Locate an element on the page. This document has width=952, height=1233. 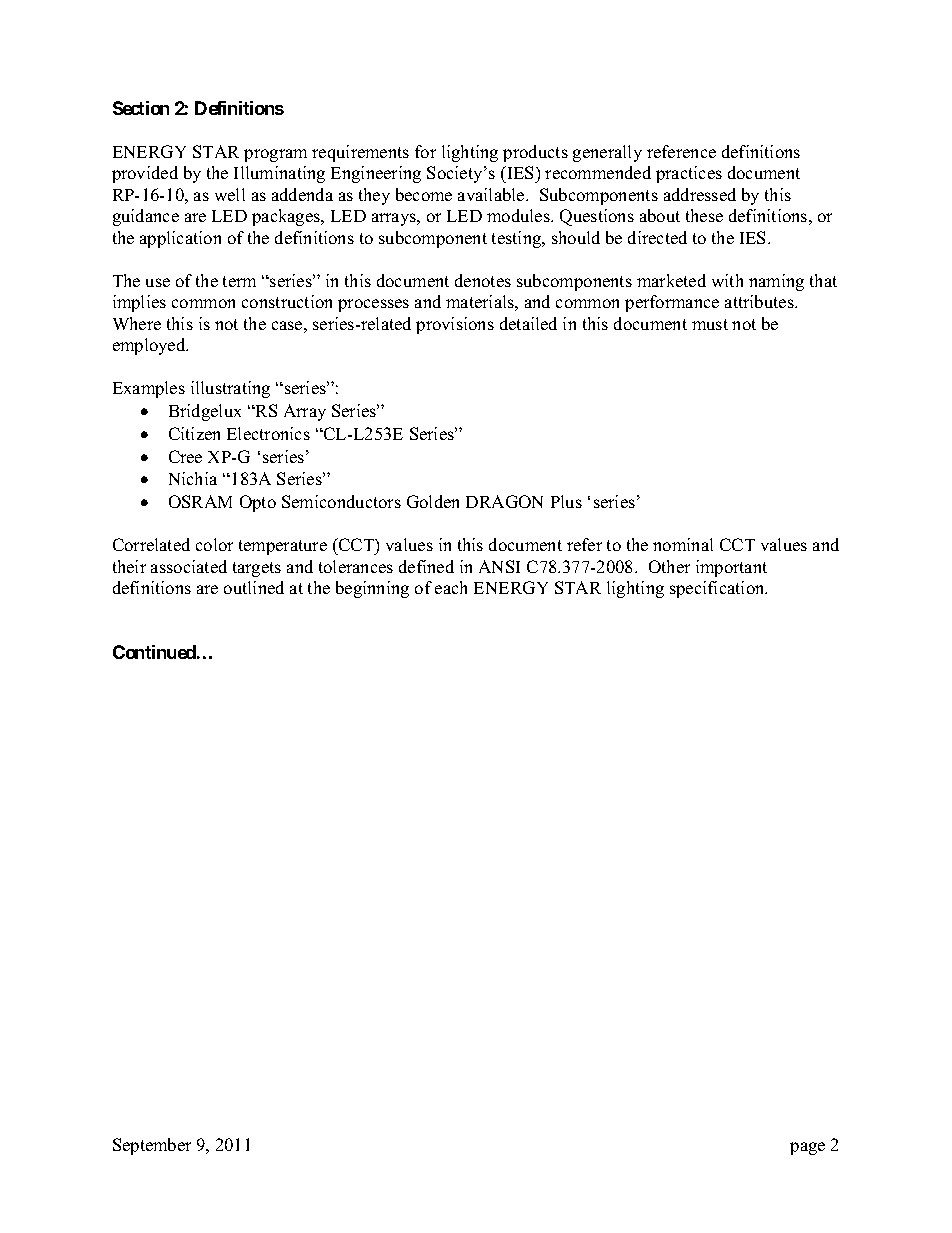
page is located at coordinates (807, 1148).
